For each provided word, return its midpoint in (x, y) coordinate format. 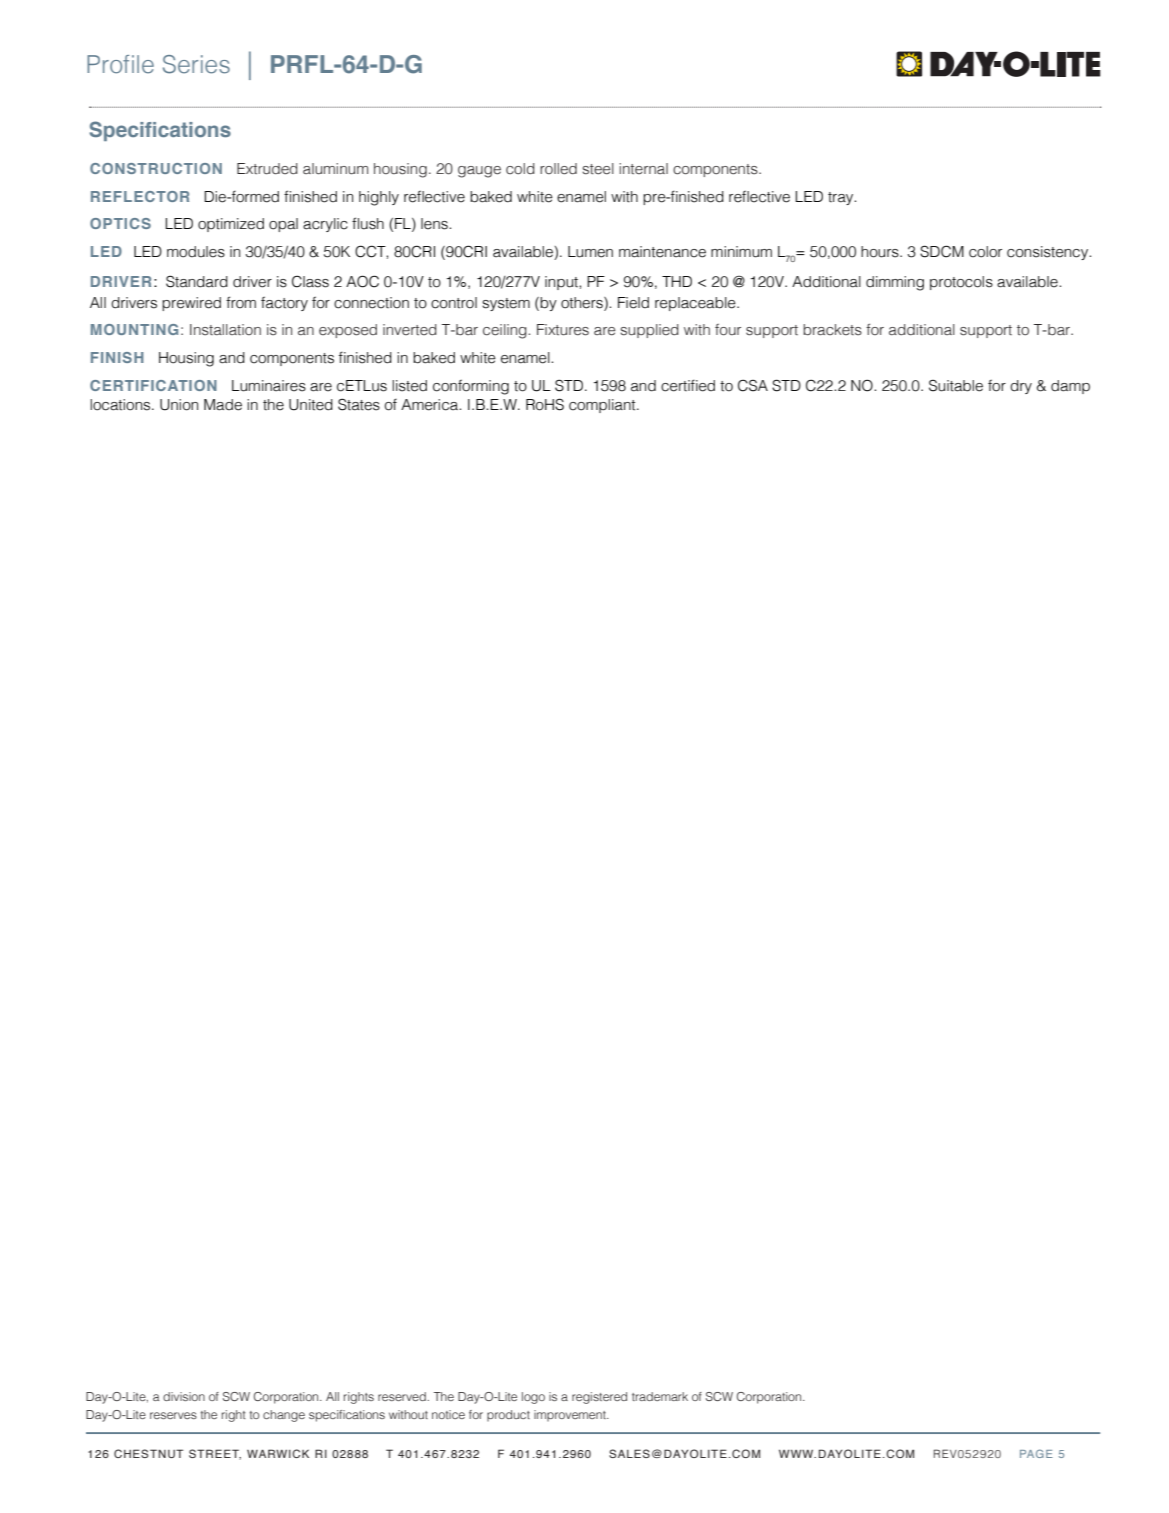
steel (598, 169)
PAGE (1036, 1453)
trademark (660, 1396)
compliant (603, 406)
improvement (571, 1416)
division (184, 1396)
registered (599, 1398)
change (284, 1416)
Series (196, 64)
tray (842, 198)
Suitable (956, 385)
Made (223, 405)
